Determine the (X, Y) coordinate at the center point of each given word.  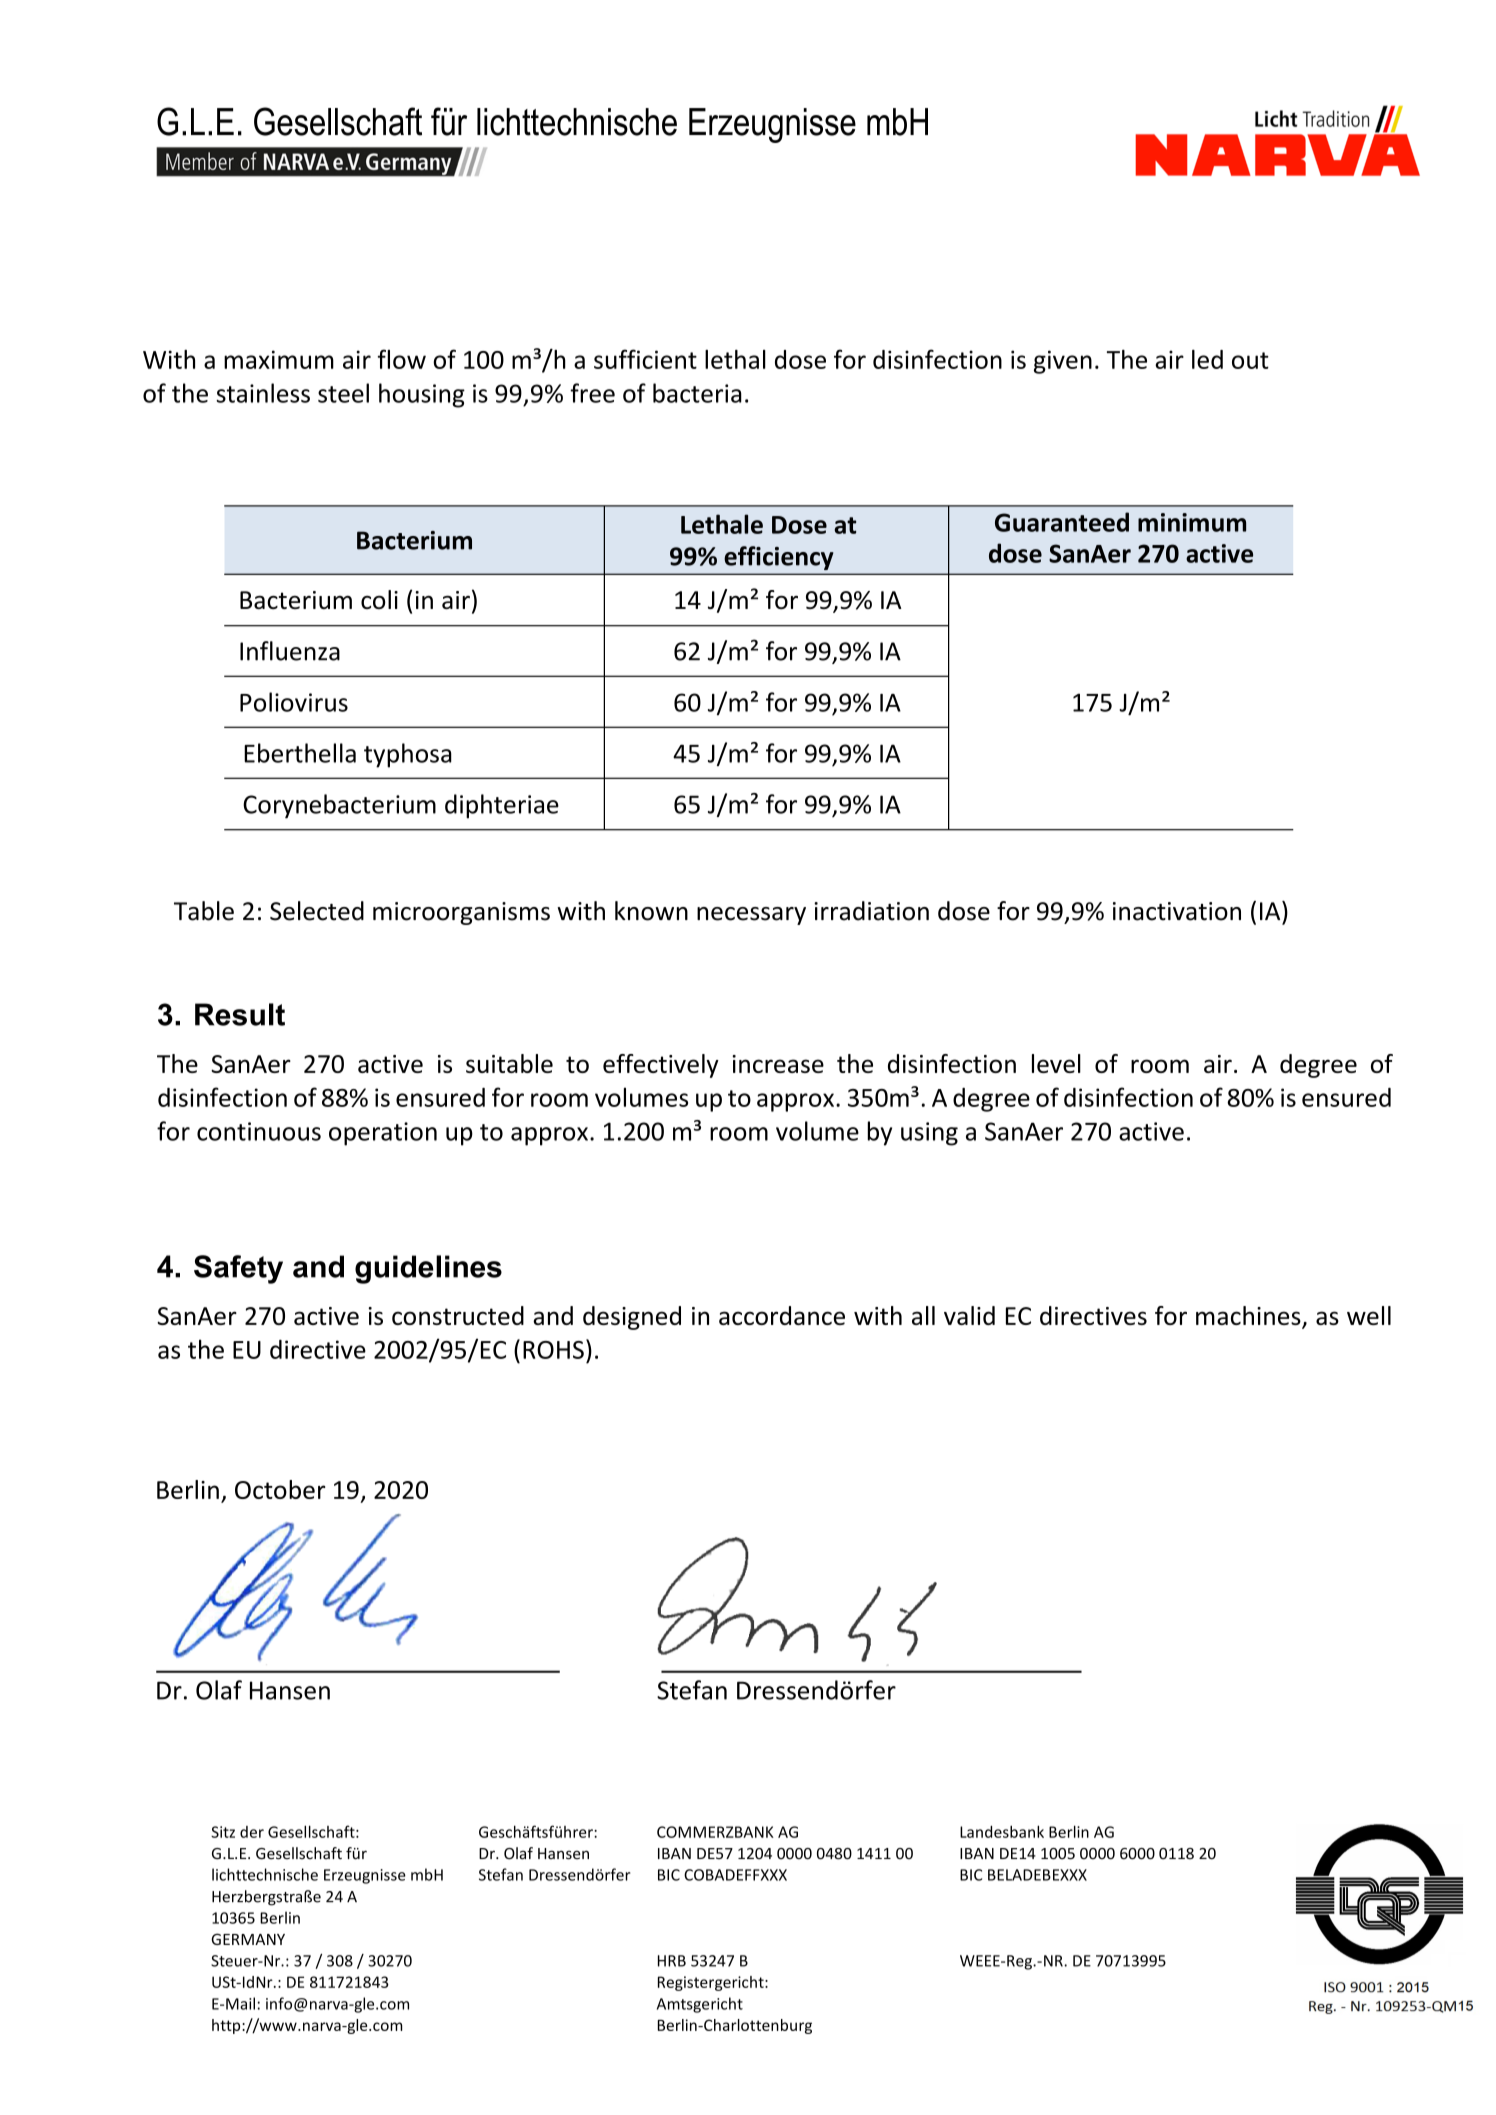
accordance (782, 1315)
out (1250, 360)
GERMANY (248, 1939)
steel (343, 393)
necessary (751, 916)
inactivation (1177, 911)
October (280, 1489)
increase (778, 1064)
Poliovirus (294, 702)
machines (1249, 1317)
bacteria (697, 393)
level (1056, 1063)
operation (383, 1134)
